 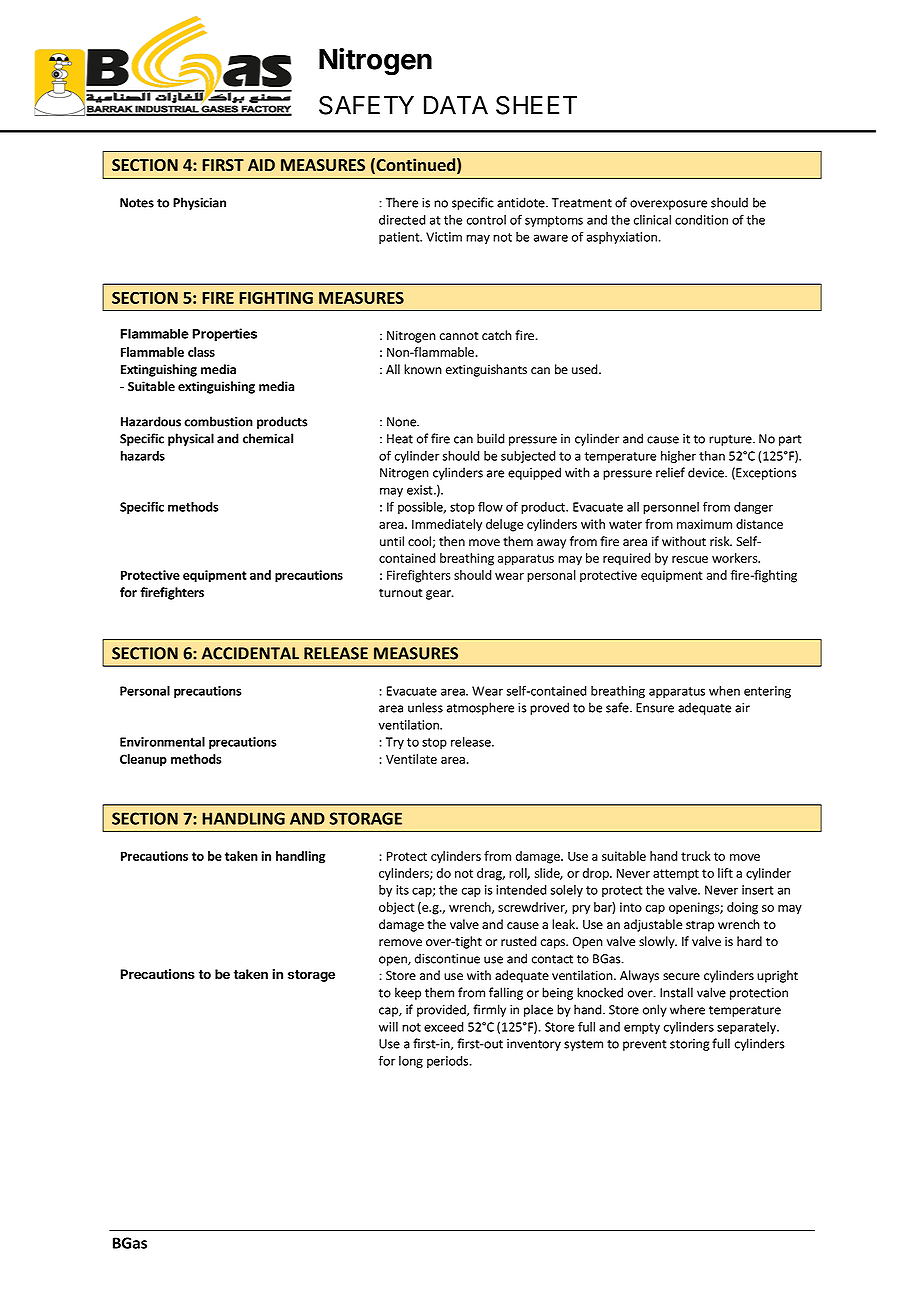 What do you see at coordinates (712, 456) in the screenshot?
I see `than` at bounding box center [712, 456].
